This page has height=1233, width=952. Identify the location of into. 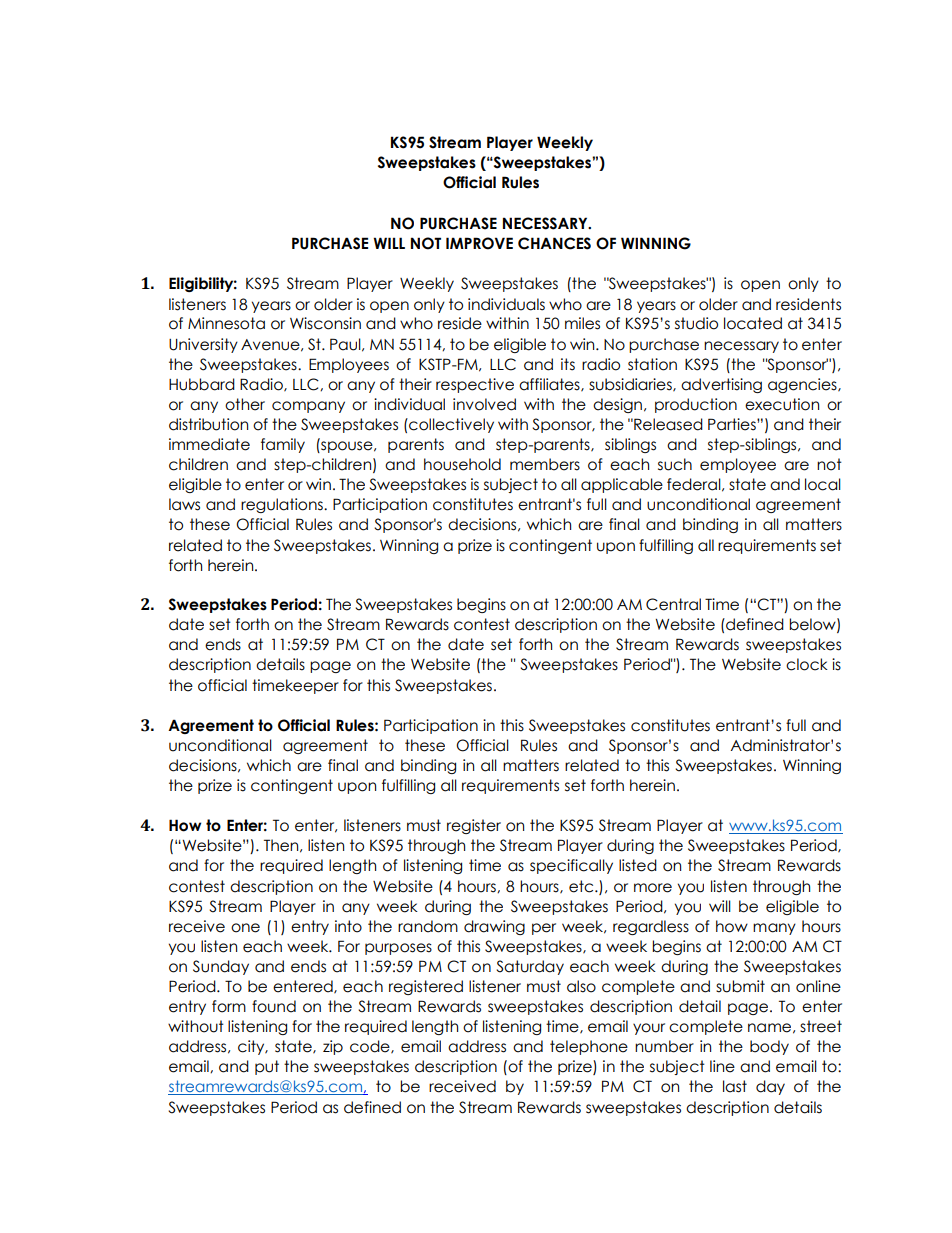
(348, 926).
